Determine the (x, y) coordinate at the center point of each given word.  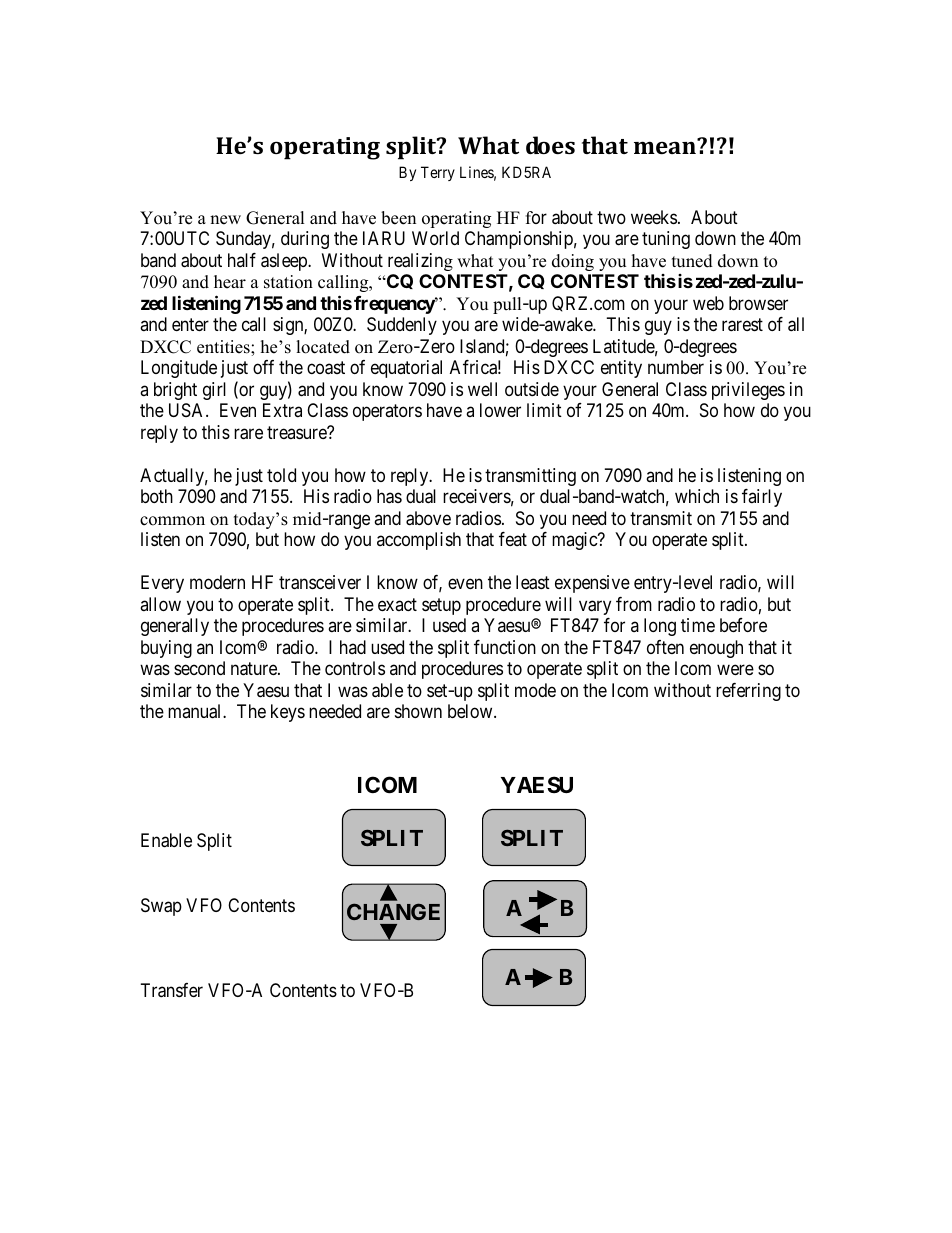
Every (162, 584)
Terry (438, 173)
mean (666, 146)
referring (748, 692)
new (225, 220)
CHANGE (393, 911)
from (634, 604)
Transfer (172, 990)
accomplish (419, 541)
